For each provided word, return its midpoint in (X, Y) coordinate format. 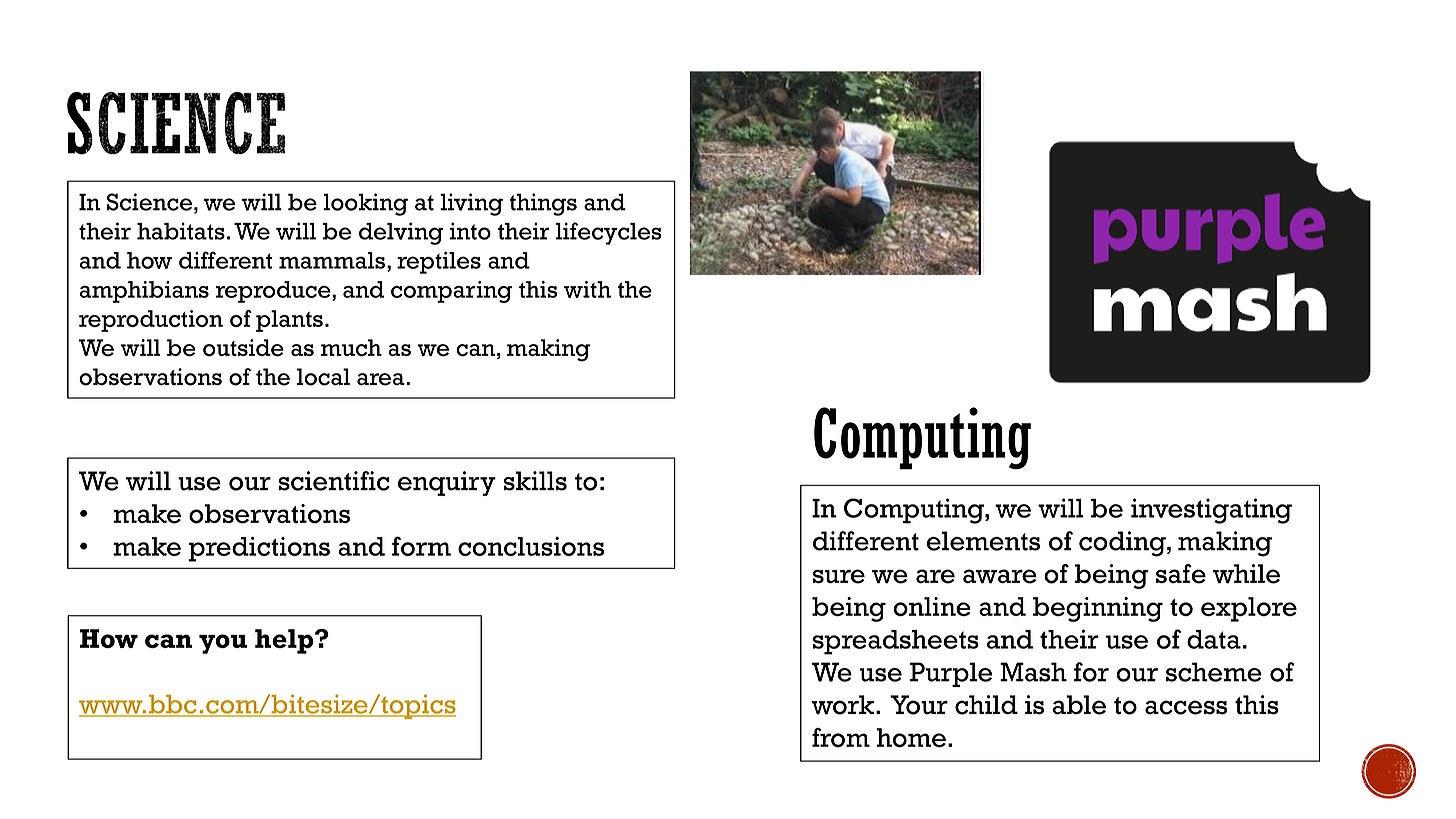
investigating (1211, 511)
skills (535, 481)
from (841, 738)
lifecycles (609, 233)
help (285, 641)
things (543, 204)
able (1079, 705)
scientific (334, 481)
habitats (181, 231)
